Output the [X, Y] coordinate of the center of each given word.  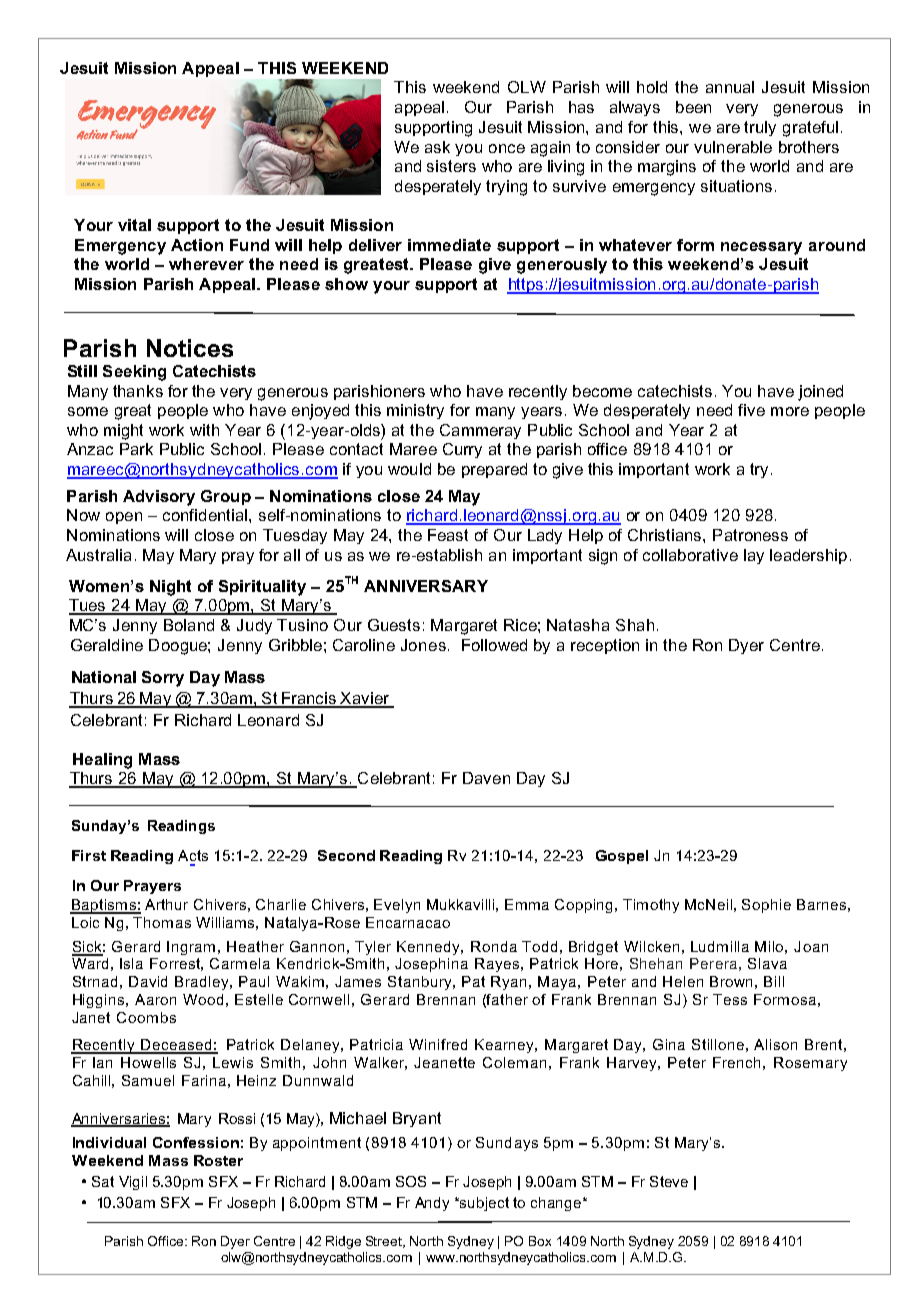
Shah [635, 625]
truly [760, 128]
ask [437, 147]
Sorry [163, 679]
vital [134, 225]
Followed [494, 645]
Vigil [133, 1183]
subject [483, 1204]
